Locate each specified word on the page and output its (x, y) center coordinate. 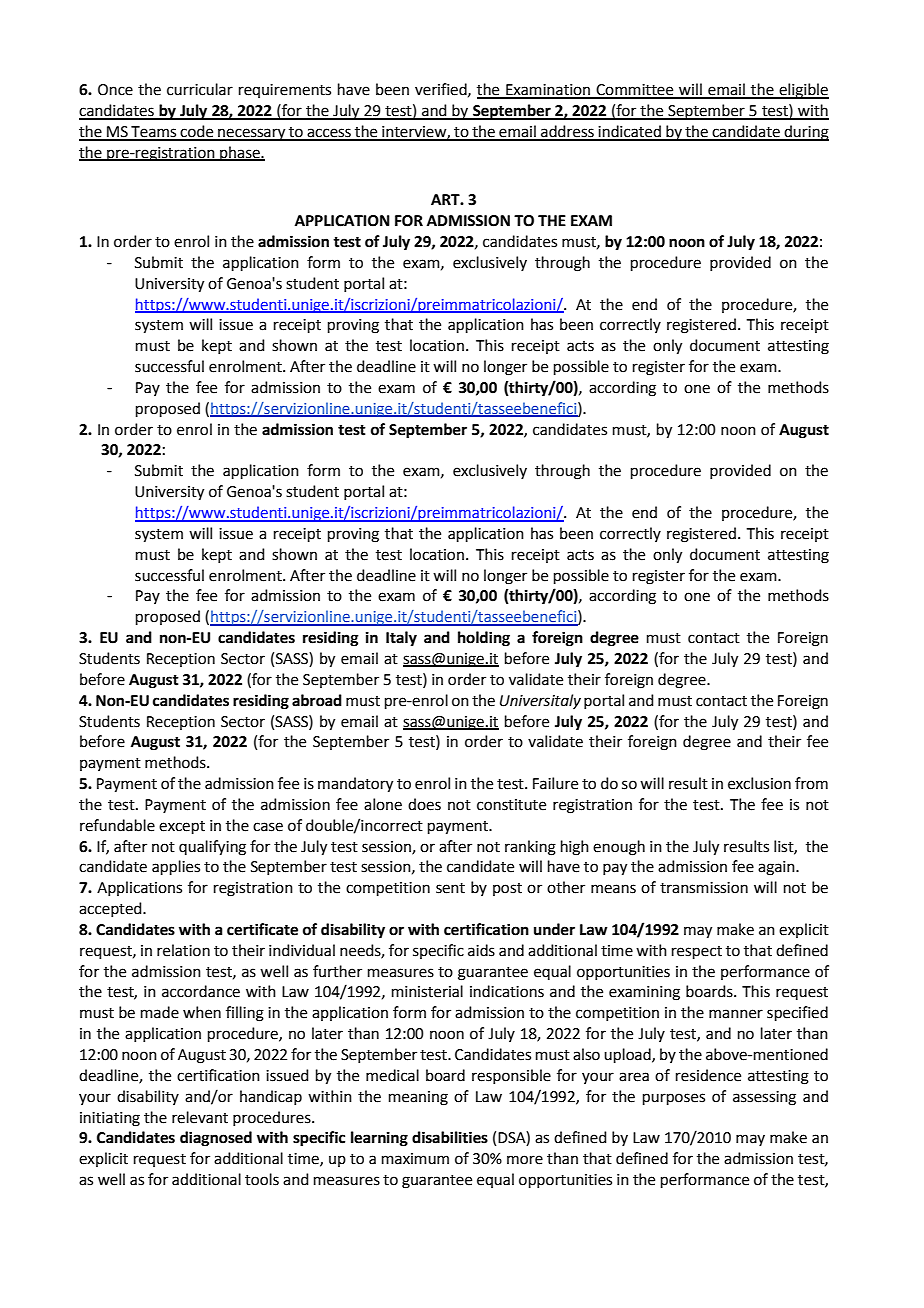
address (567, 132)
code (197, 132)
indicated (629, 132)
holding (484, 639)
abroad (317, 700)
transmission (704, 888)
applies (176, 867)
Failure (555, 783)
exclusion (759, 783)
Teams (154, 133)
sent (450, 888)
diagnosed (216, 1139)
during (805, 133)
